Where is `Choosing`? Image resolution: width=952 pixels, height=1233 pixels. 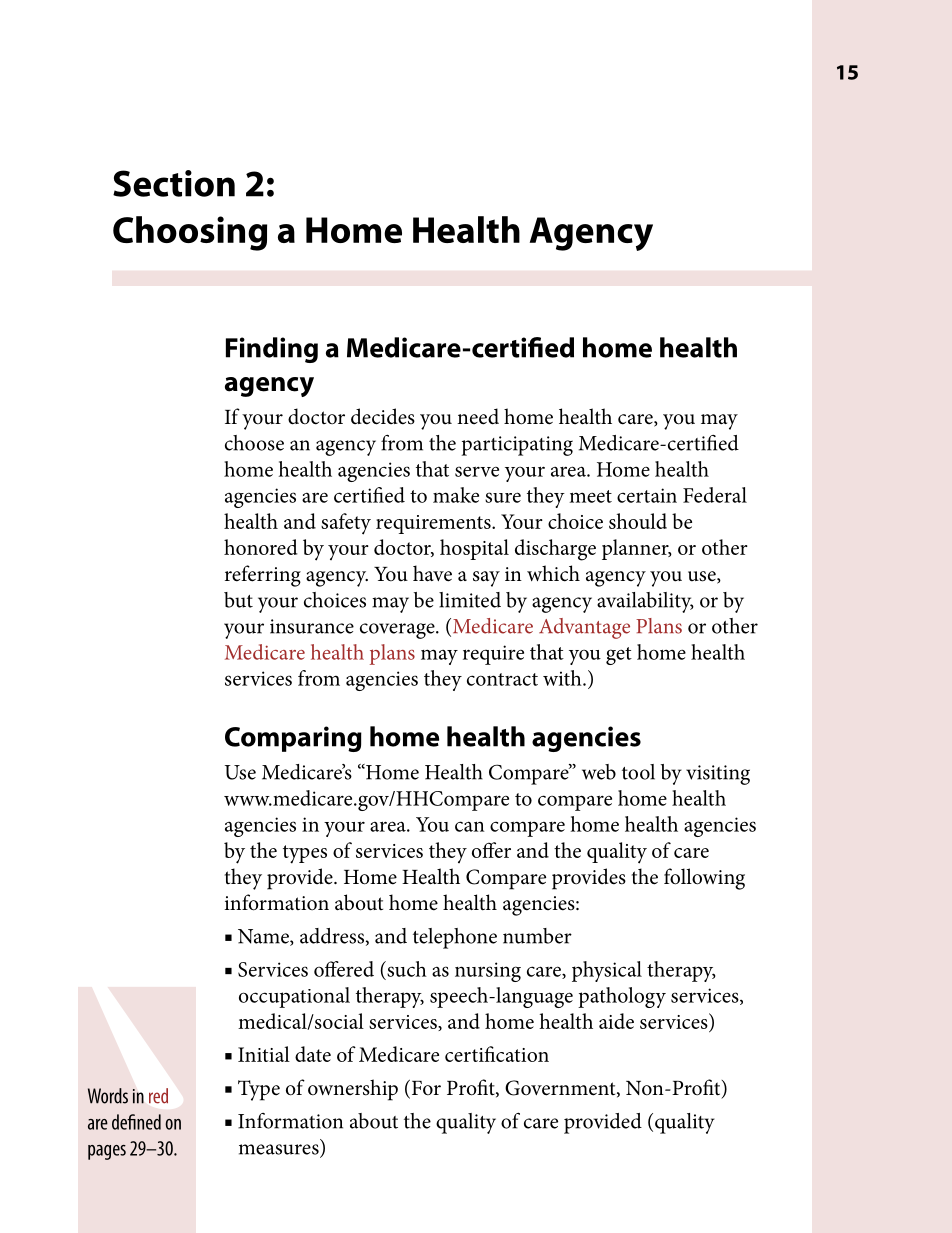
Choosing is located at coordinates (190, 233).
